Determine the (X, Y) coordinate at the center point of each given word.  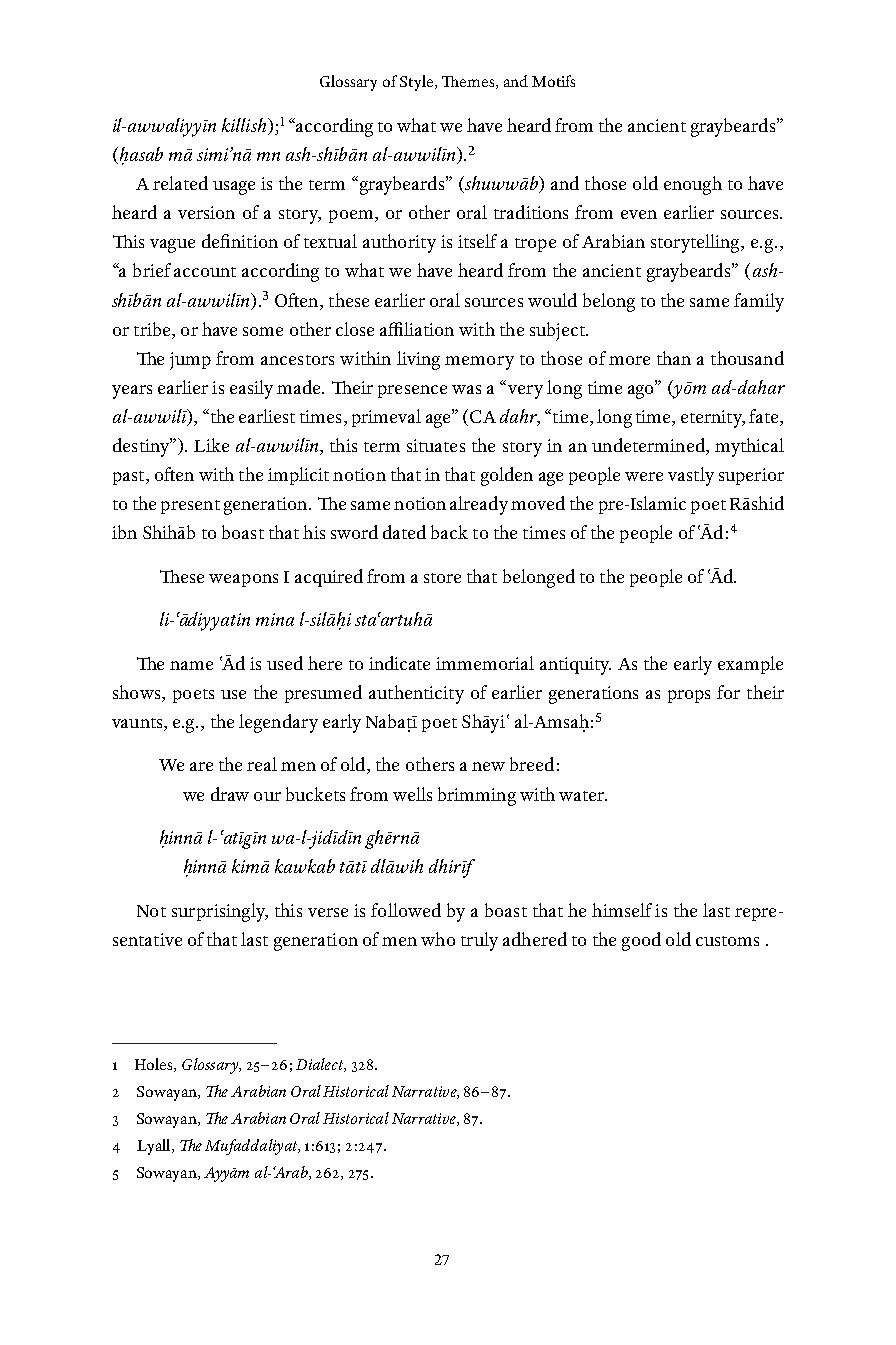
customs (727, 941)
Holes (155, 1065)
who (438, 939)
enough (693, 185)
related (180, 183)
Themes (469, 82)
